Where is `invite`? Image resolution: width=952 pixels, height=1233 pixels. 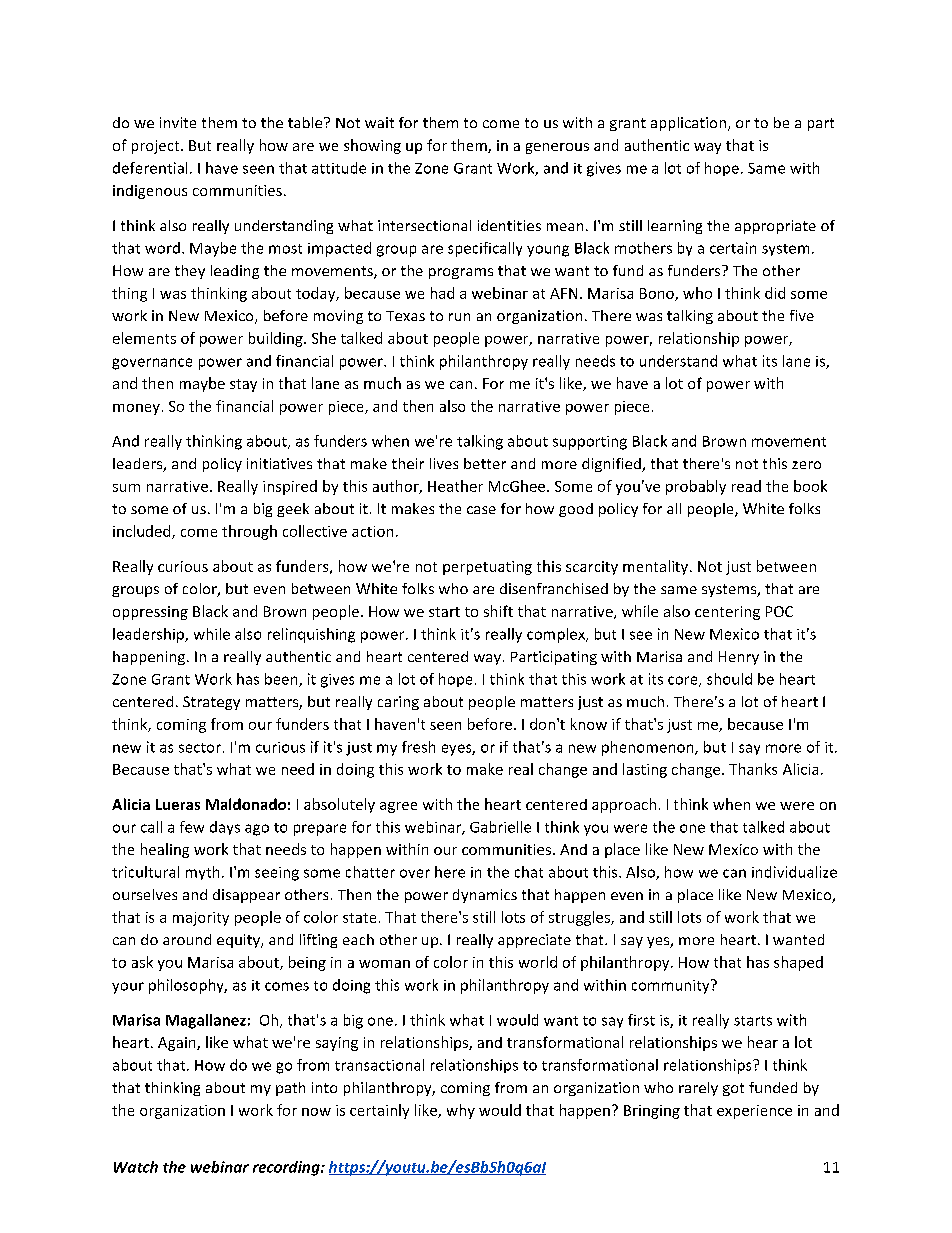 invite is located at coordinates (178, 122).
